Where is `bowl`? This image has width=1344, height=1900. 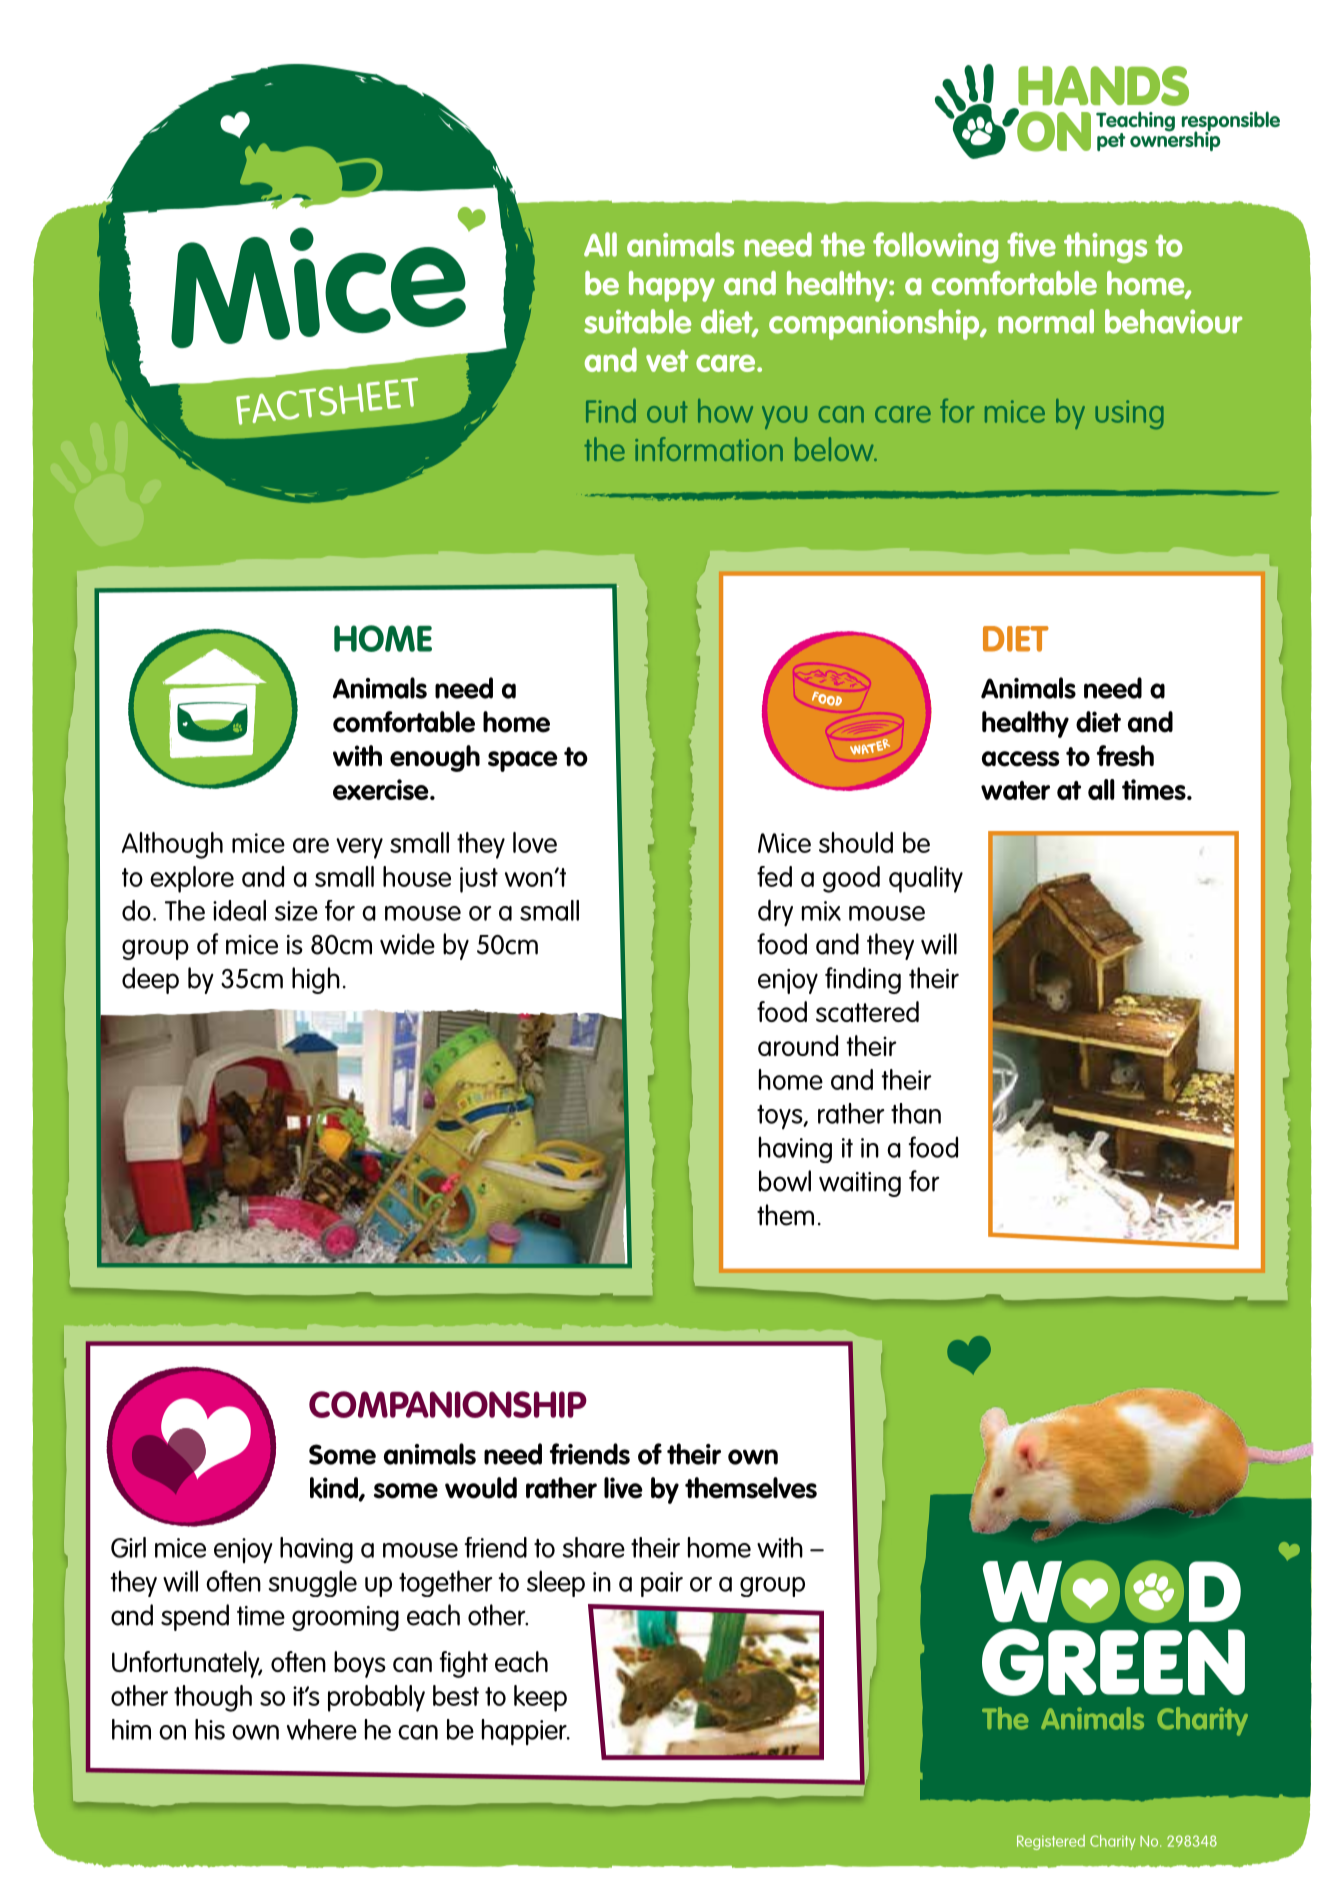
bowl is located at coordinates (785, 1181).
